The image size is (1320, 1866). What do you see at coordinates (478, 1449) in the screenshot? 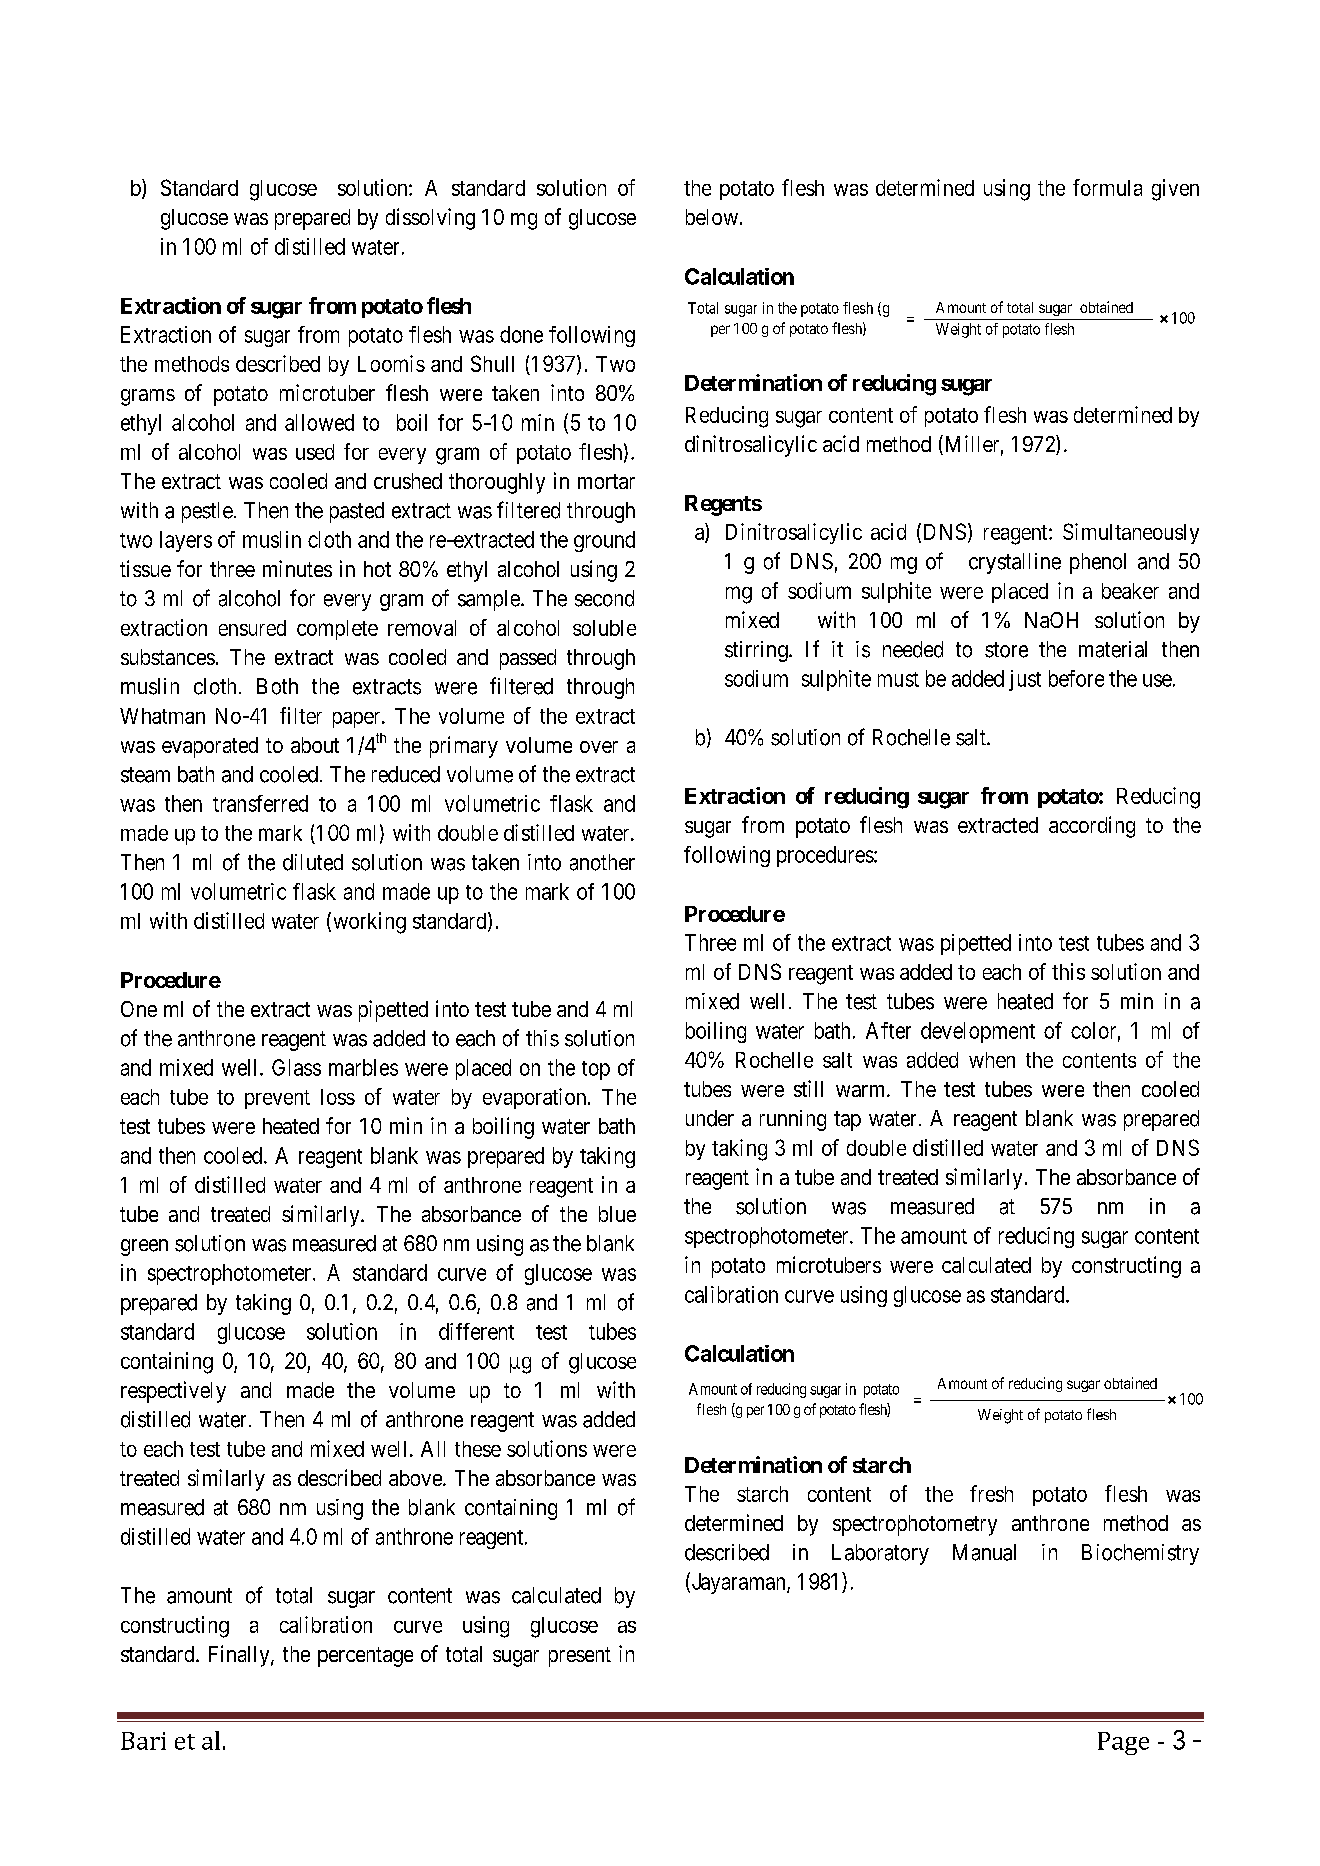
I see `these` at bounding box center [478, 1449].
